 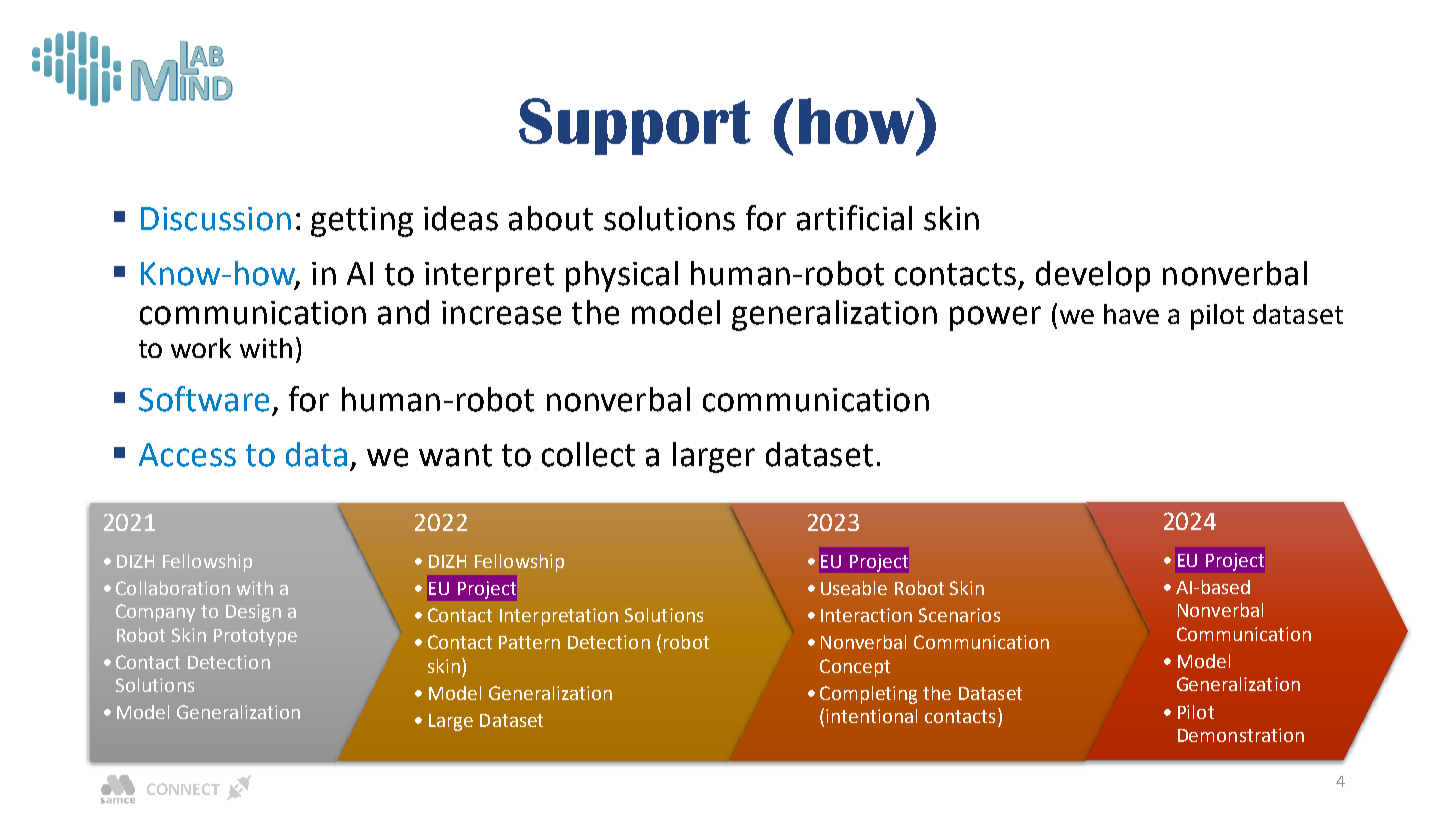 I want to click on artificial, so click(x=854, y=218).
